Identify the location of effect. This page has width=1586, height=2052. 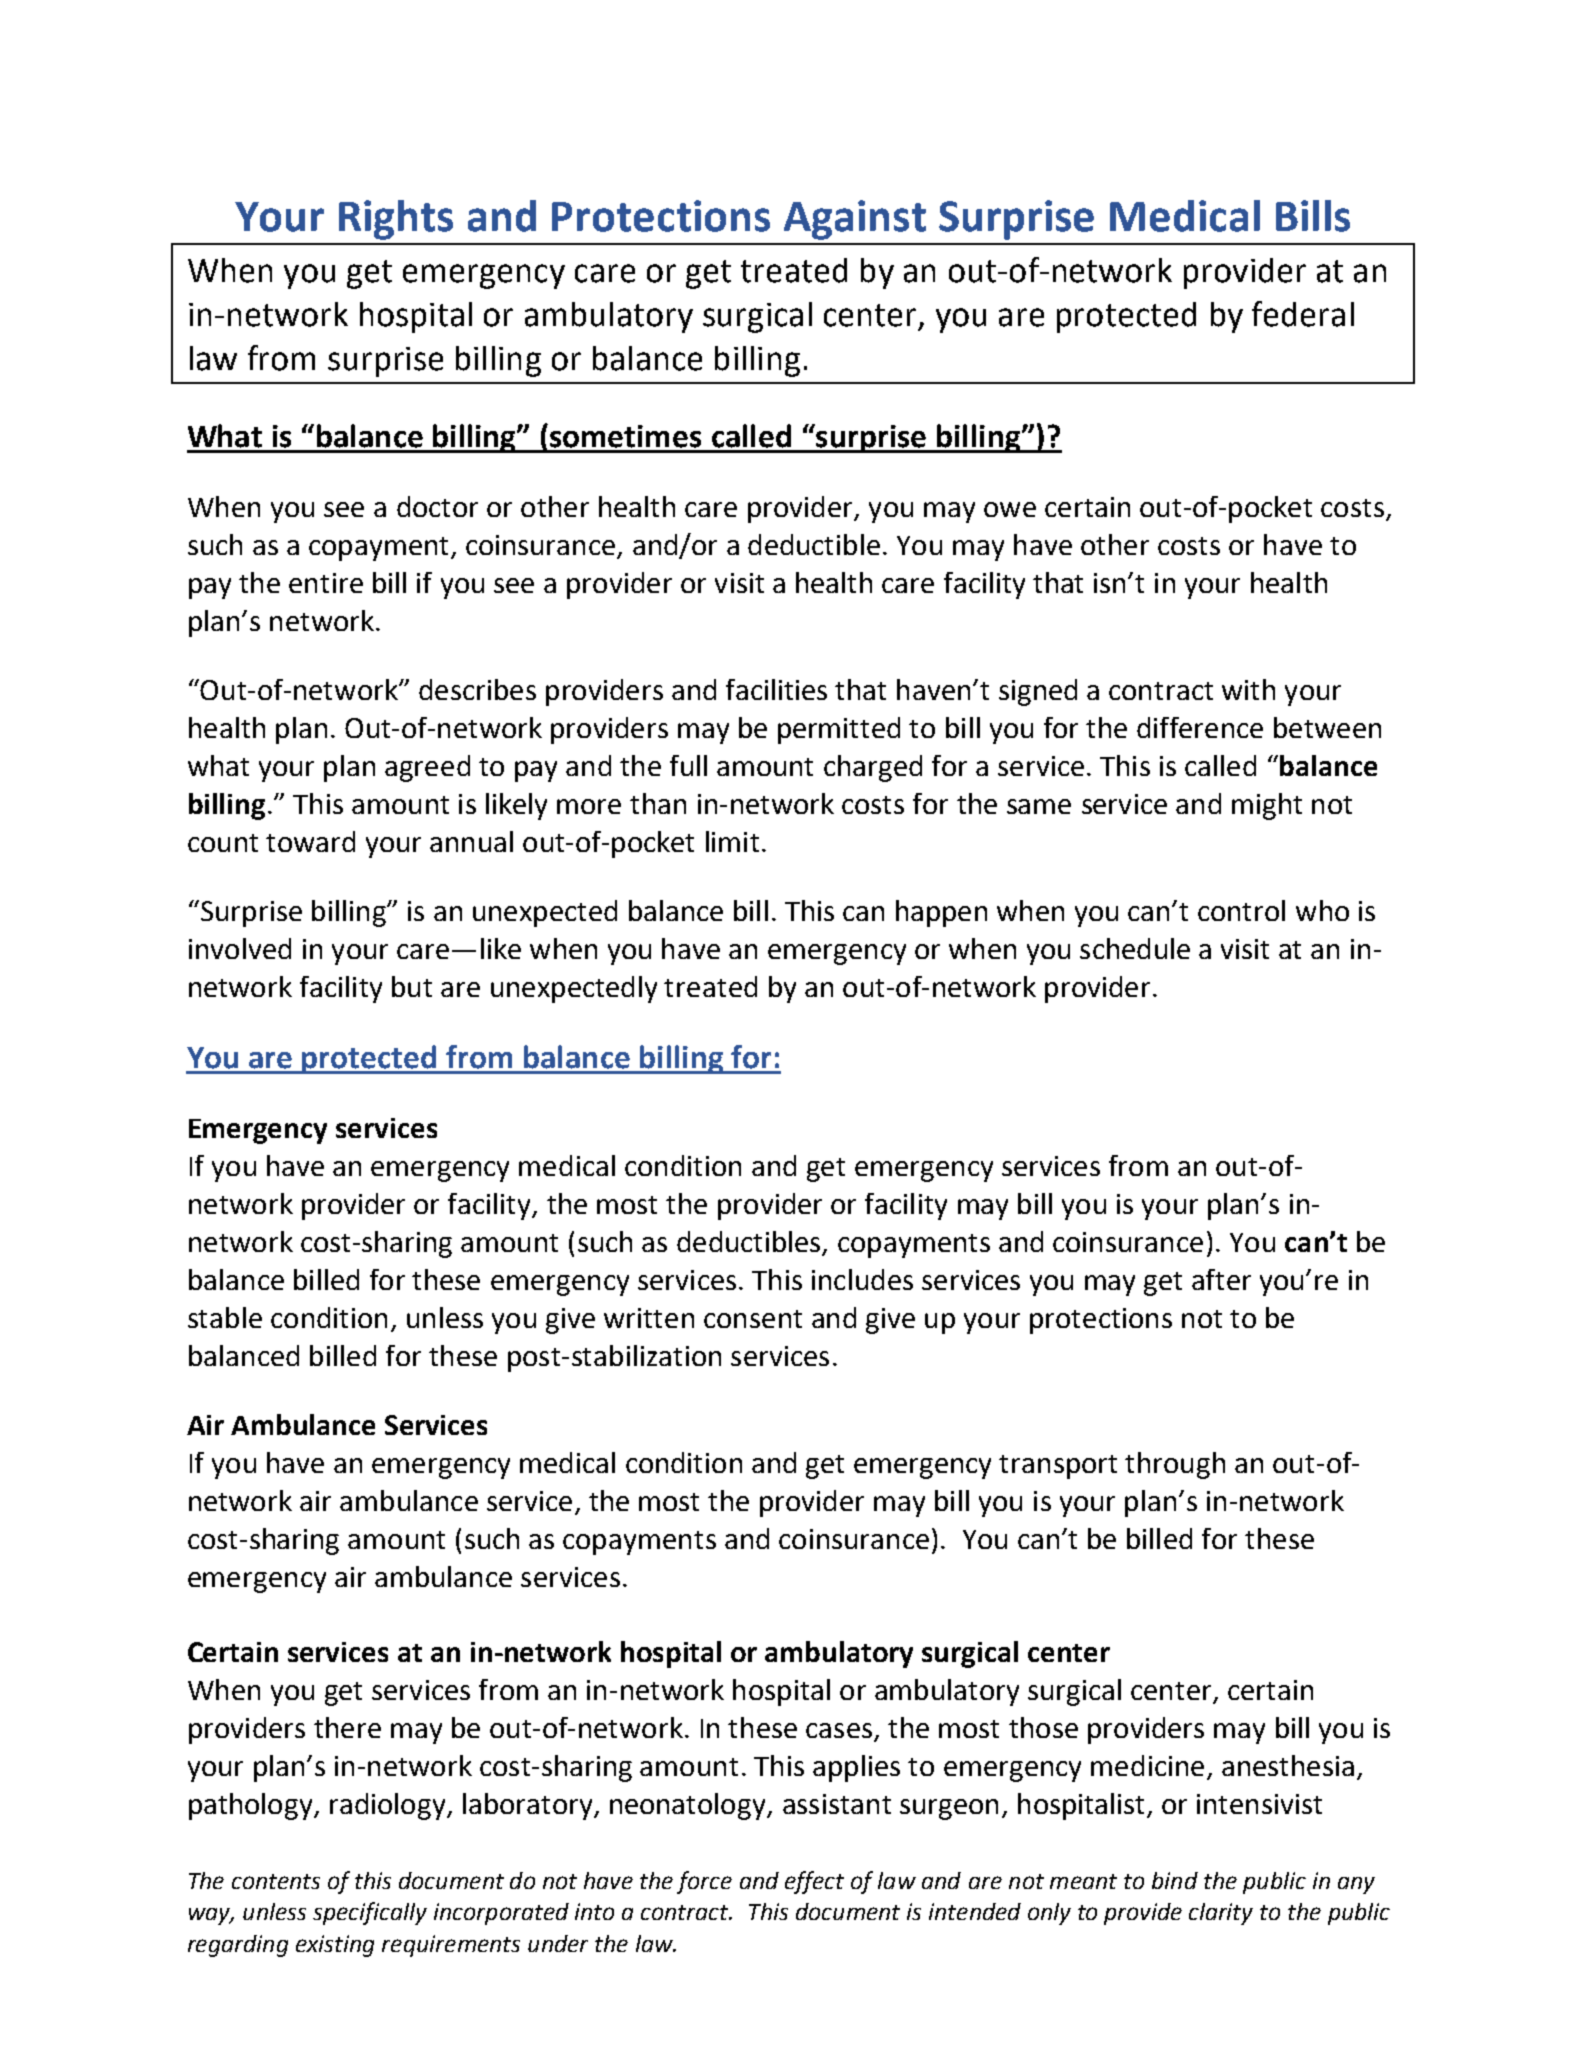
(814, 1882).
